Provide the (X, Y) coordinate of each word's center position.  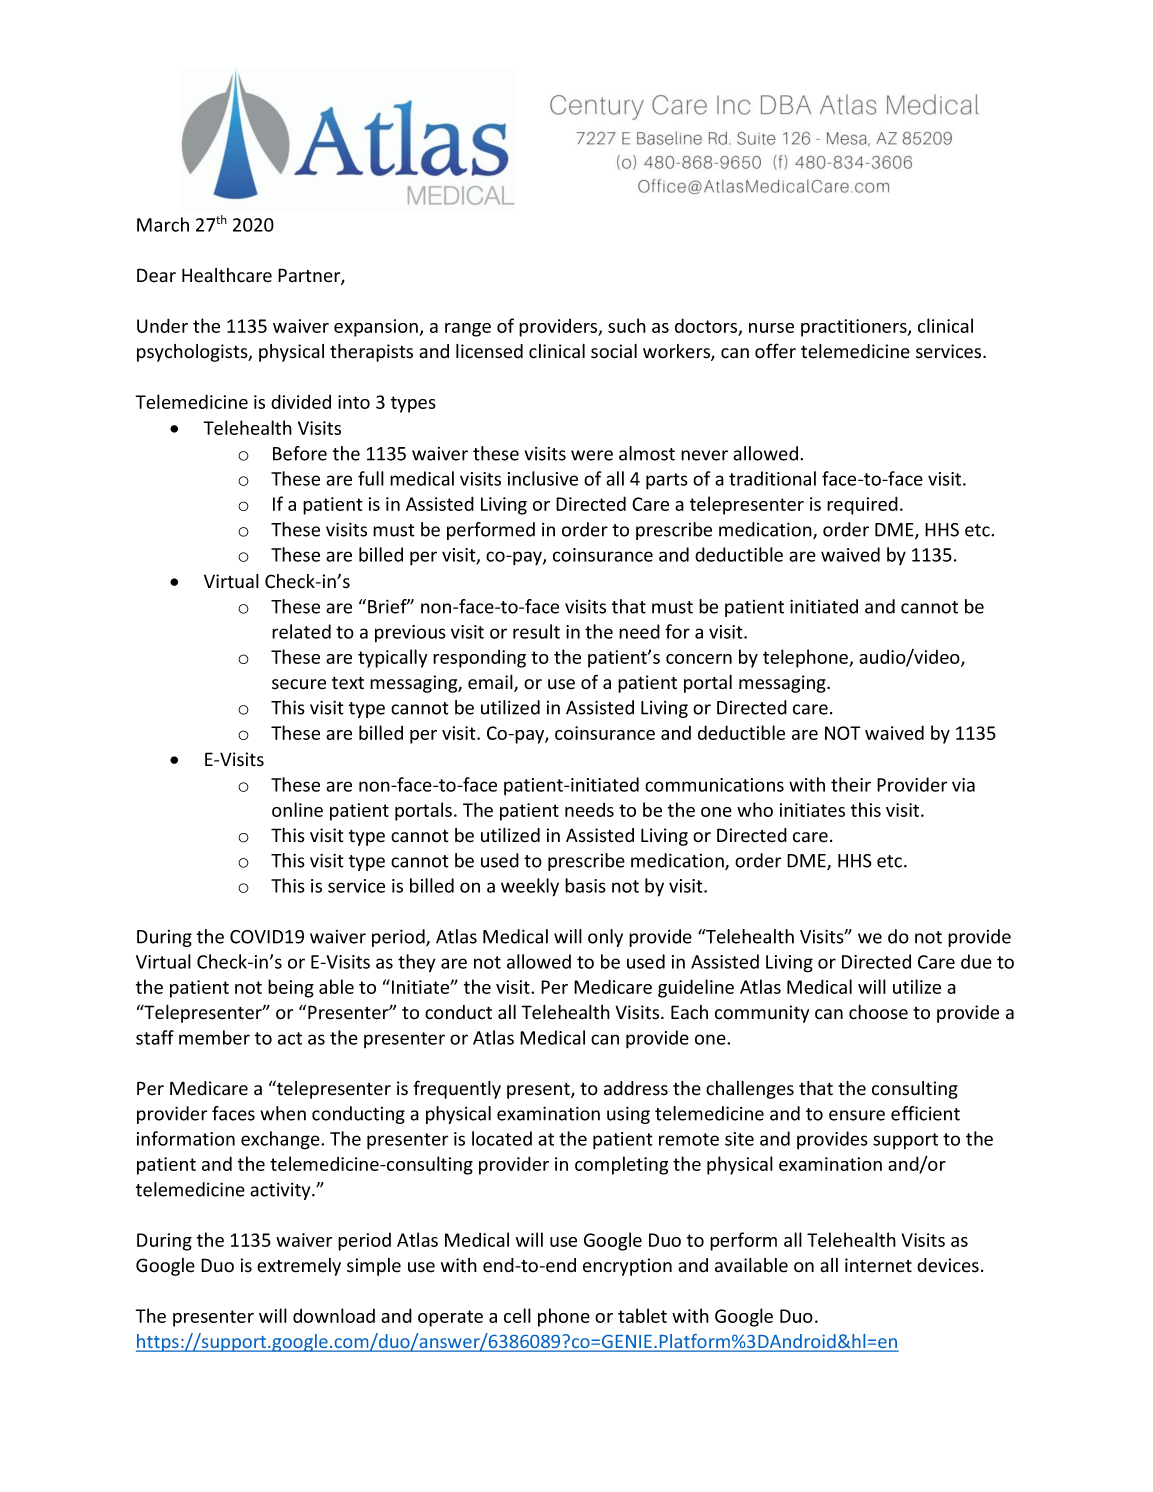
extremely (299, 1267)
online (297, 809)
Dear (156, 275)
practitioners (855, 328)
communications (714, 785)
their (851, 784)
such (627, 325)
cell (517, 1315)
